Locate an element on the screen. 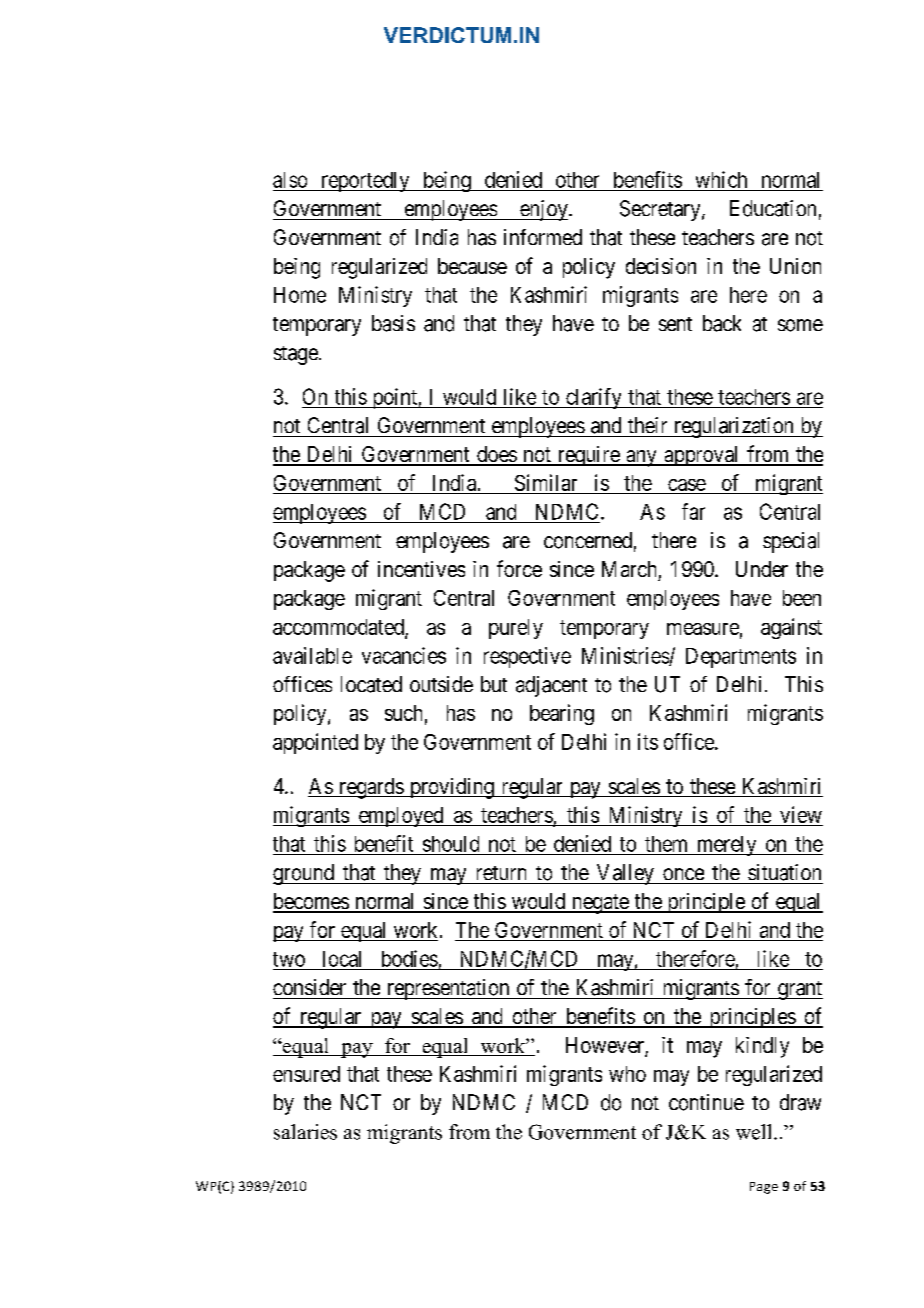  enjoy is located at coordinates (544, 210).
